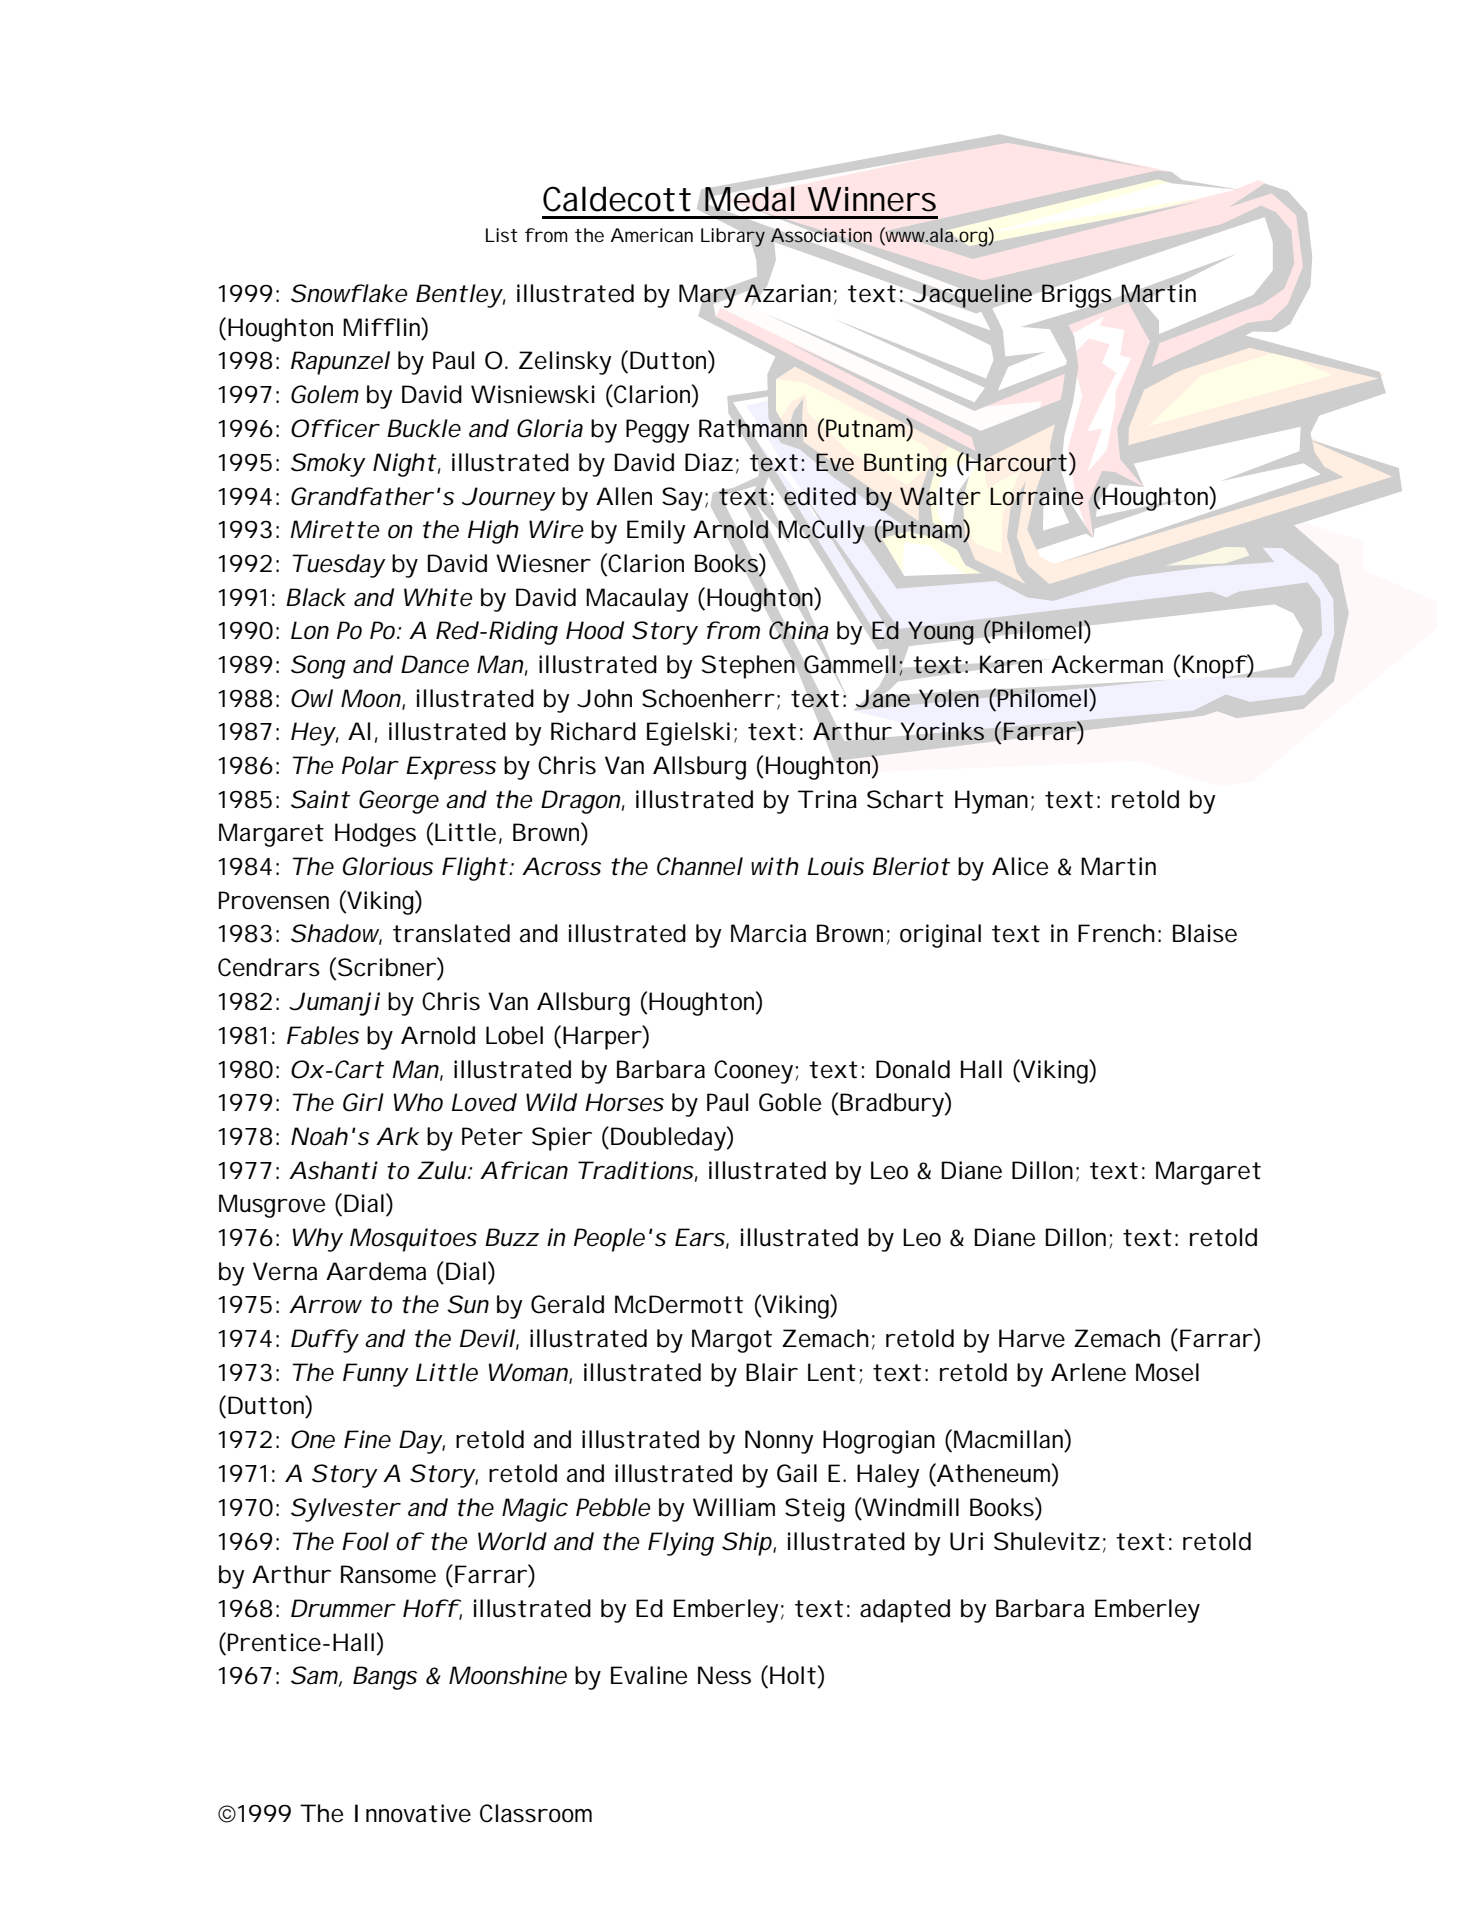 Image resolution: width=1480 pixels, height=1916 pixels. Describe the element at coordinates (732, 1341) in the document. I see `Margot` at that location.
